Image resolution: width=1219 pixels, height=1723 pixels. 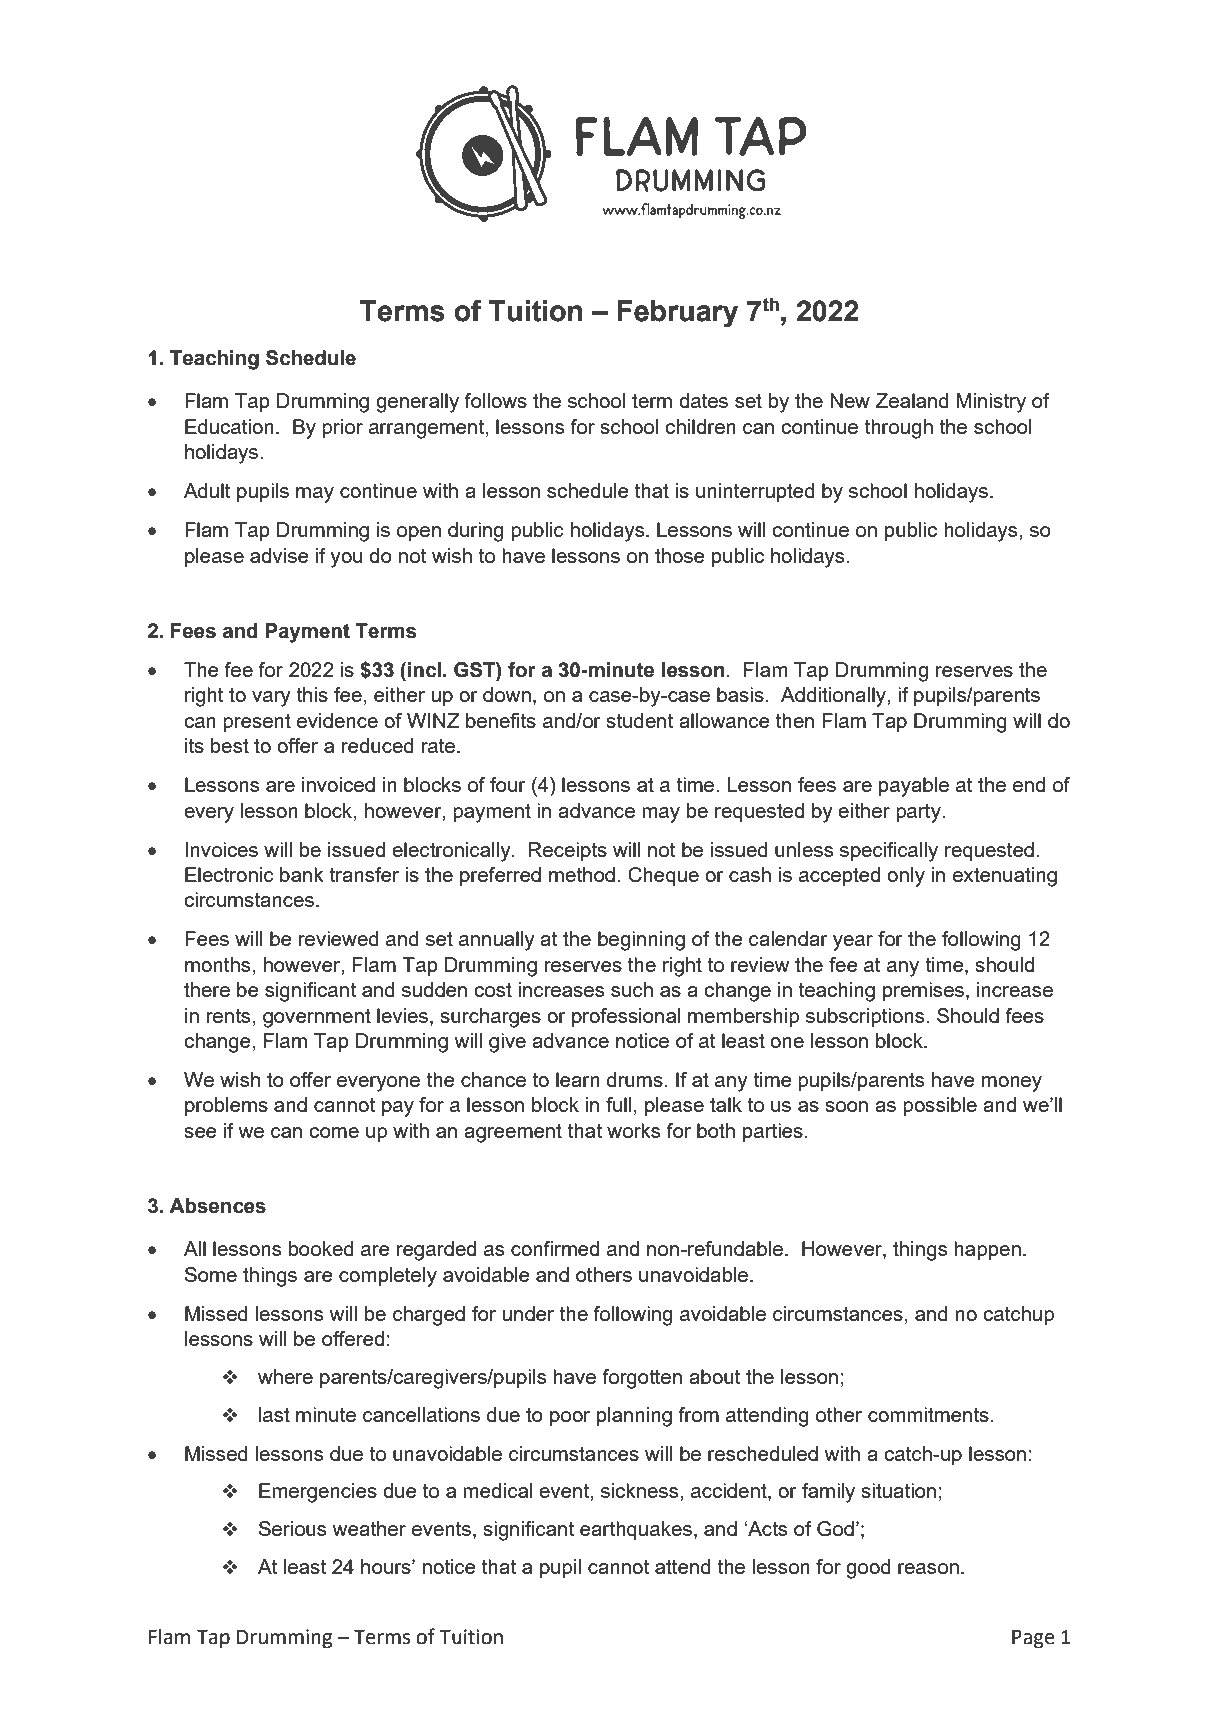 I want to click on earthquakes, so click(x=636, y=1530).
